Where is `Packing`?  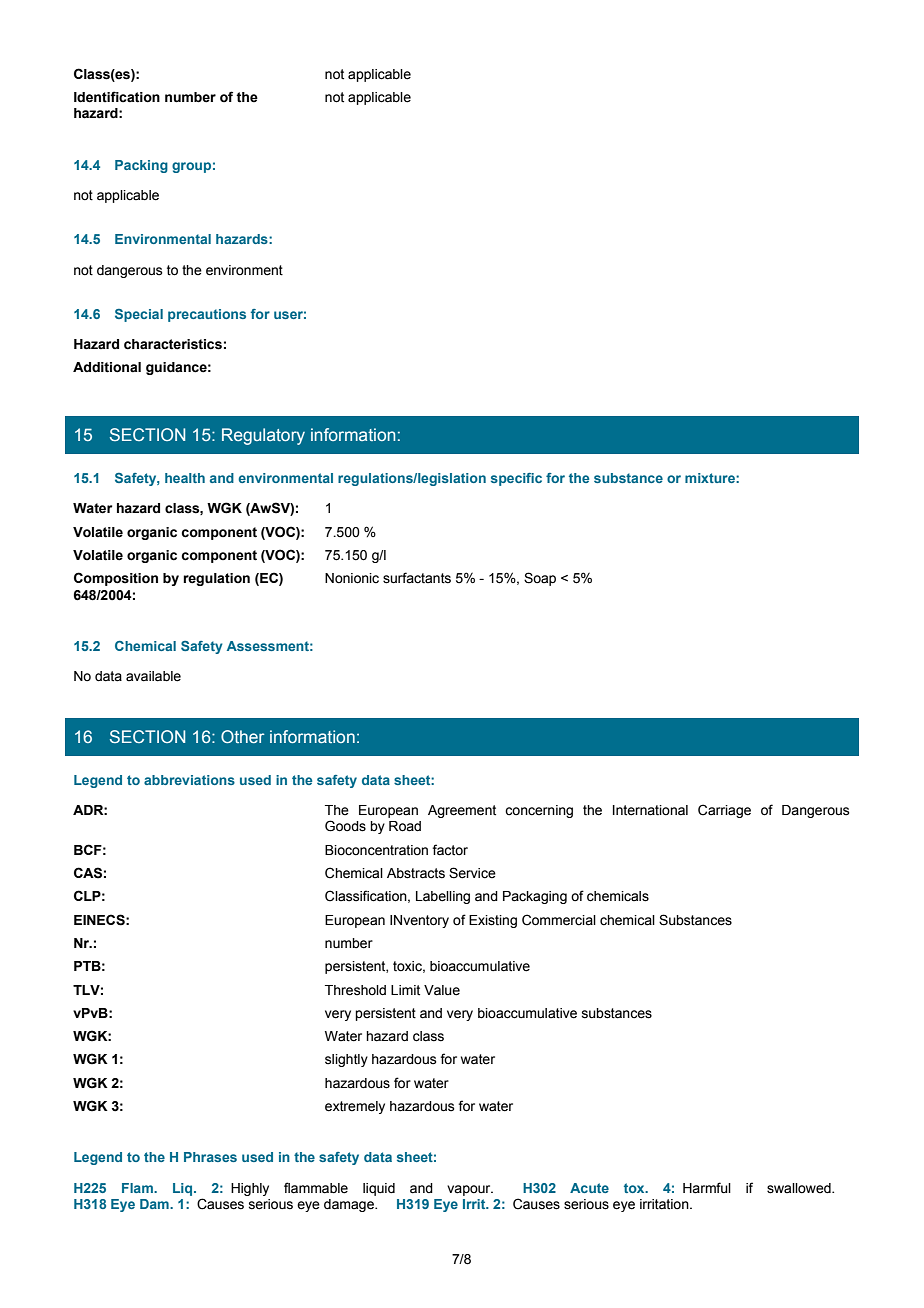 Packing is located at coordinates (141, 166).
